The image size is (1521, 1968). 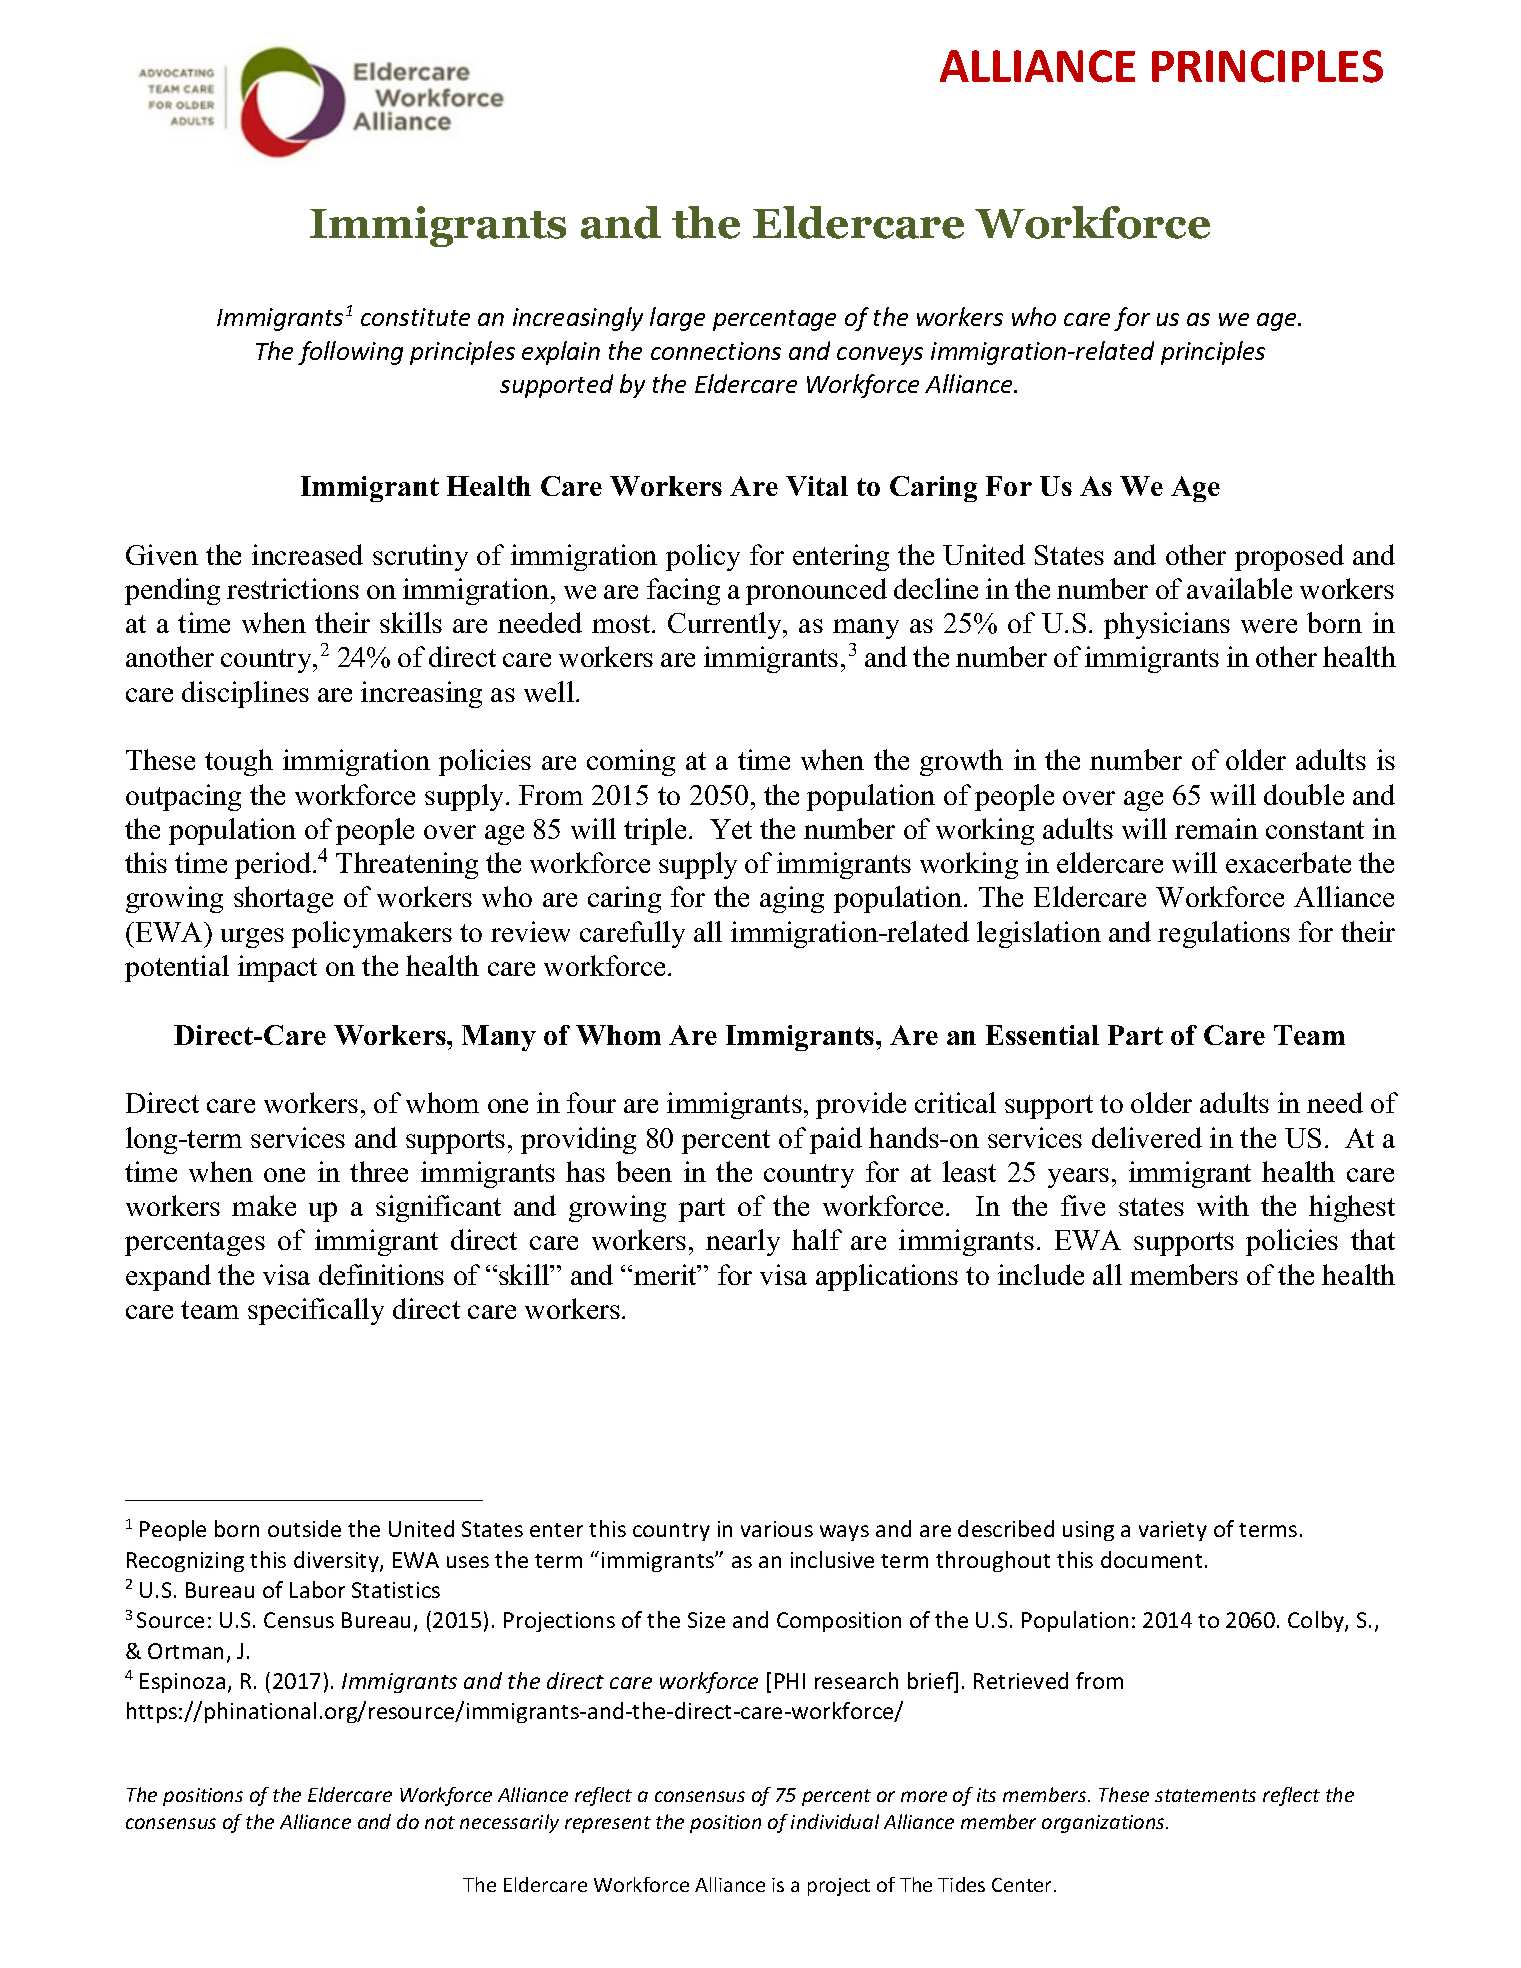 What do you see at coordinates (1289, 557) in the document?
I see `proposed` at bounding box center [1289, 557].
